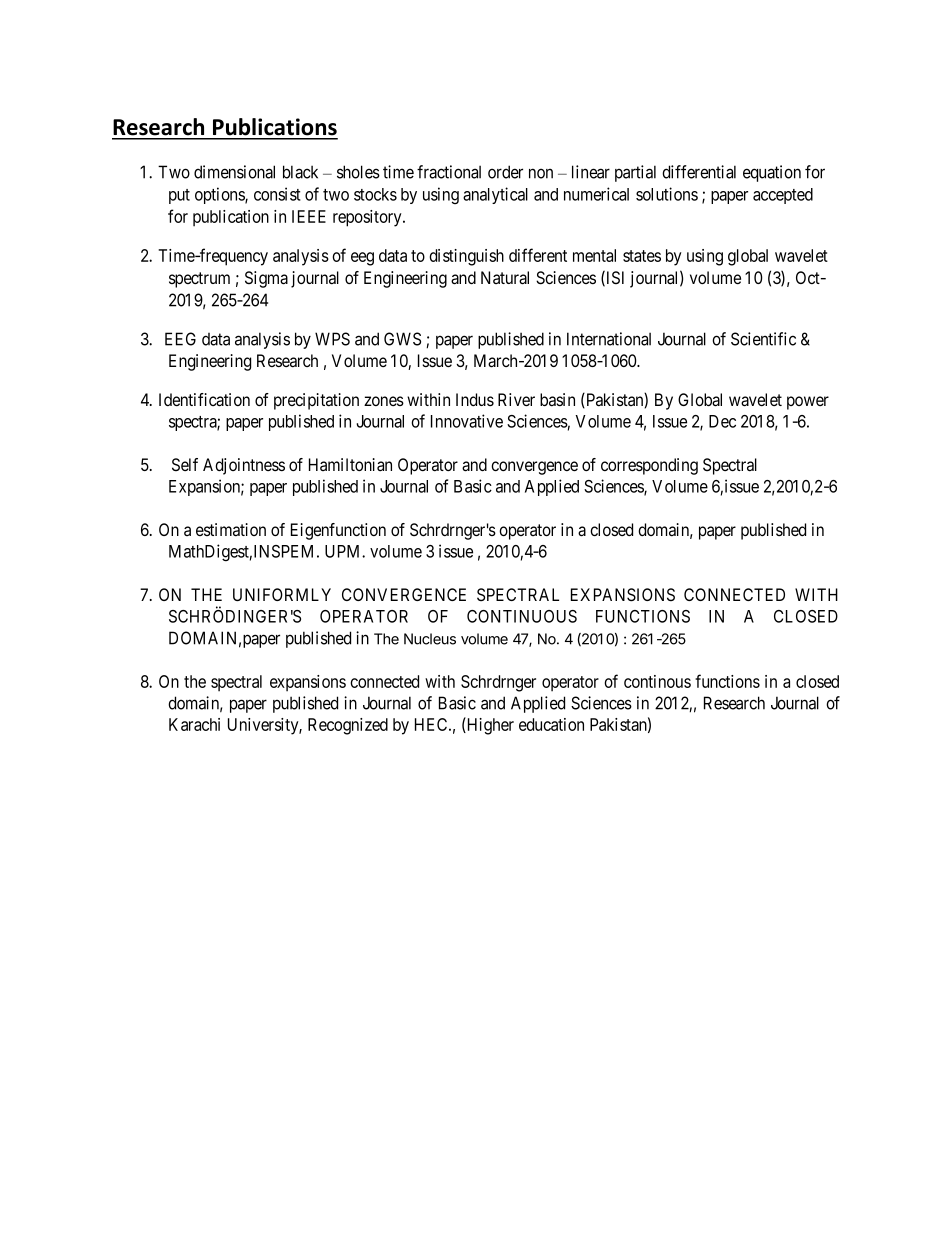 This image has height=1233, width=952. Describe the element at coordinates (763, 339) in the image. I see `Scientific` at that location.
